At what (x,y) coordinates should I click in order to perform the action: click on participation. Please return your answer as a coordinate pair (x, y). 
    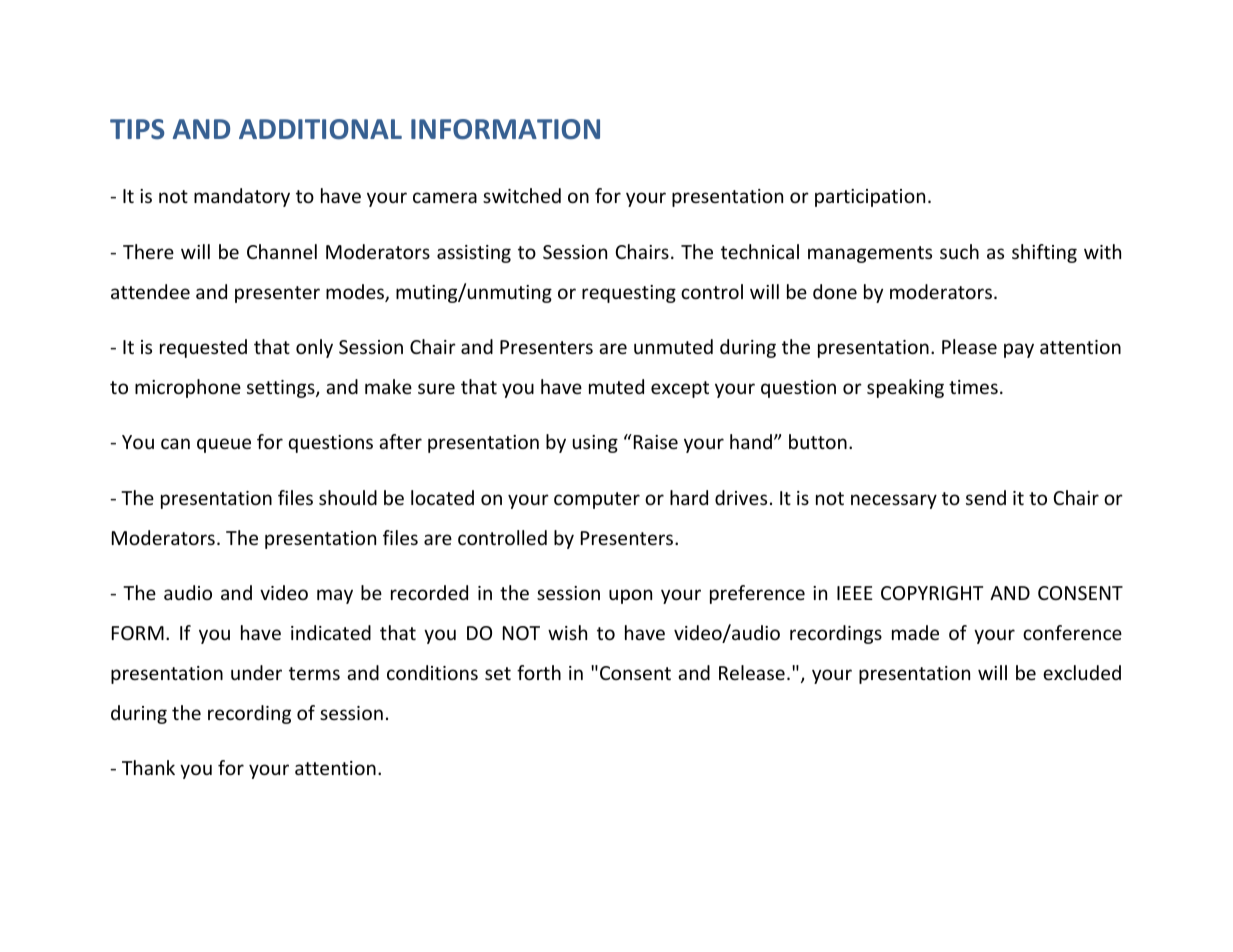
    Looking at the image, I should click on (870, 198).
